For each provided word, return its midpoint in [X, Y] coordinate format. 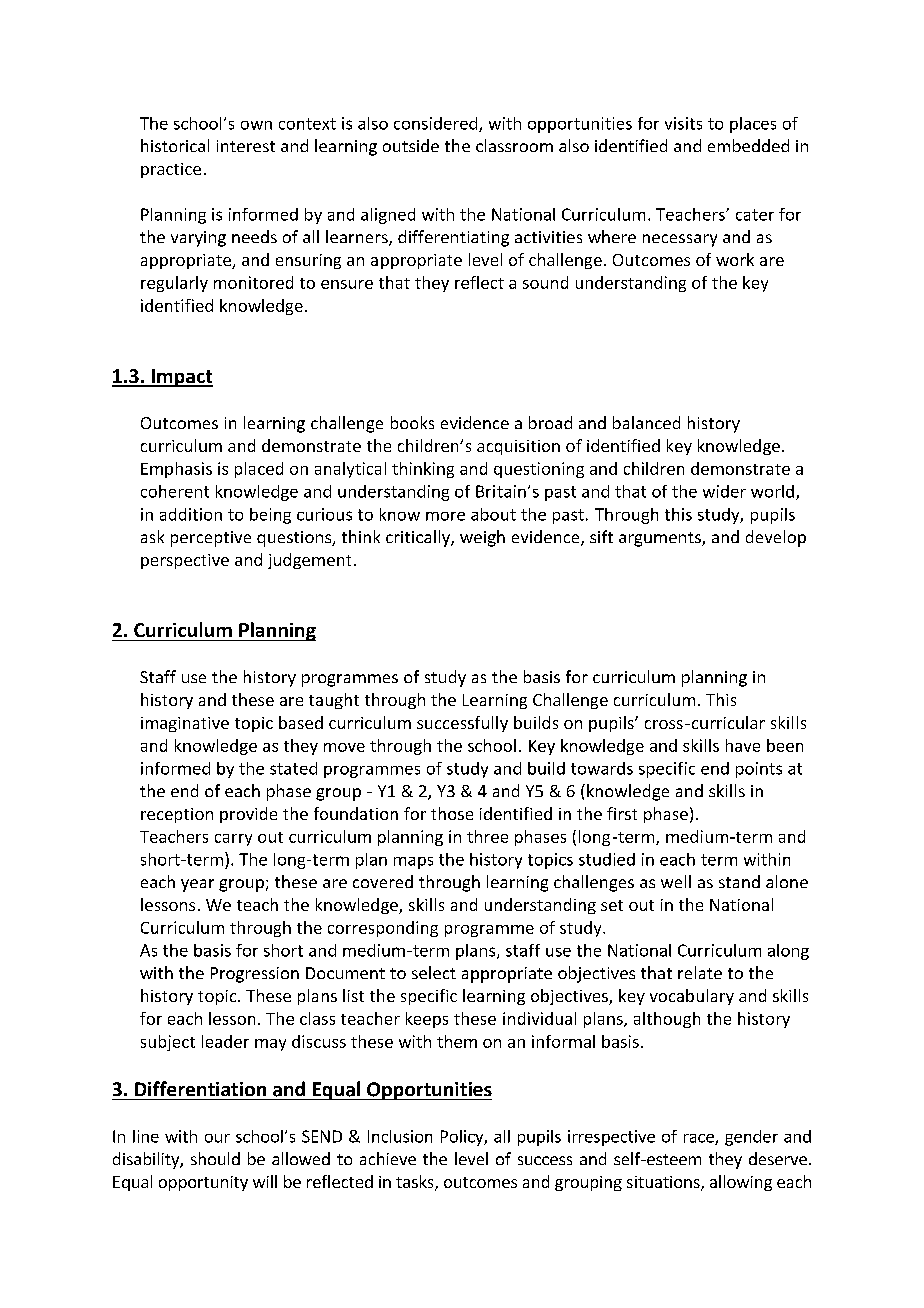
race [700, 1139]
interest [246, 146]
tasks [416, 1183]
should [215, 1158]
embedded [748, 145]
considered [435, 123]
